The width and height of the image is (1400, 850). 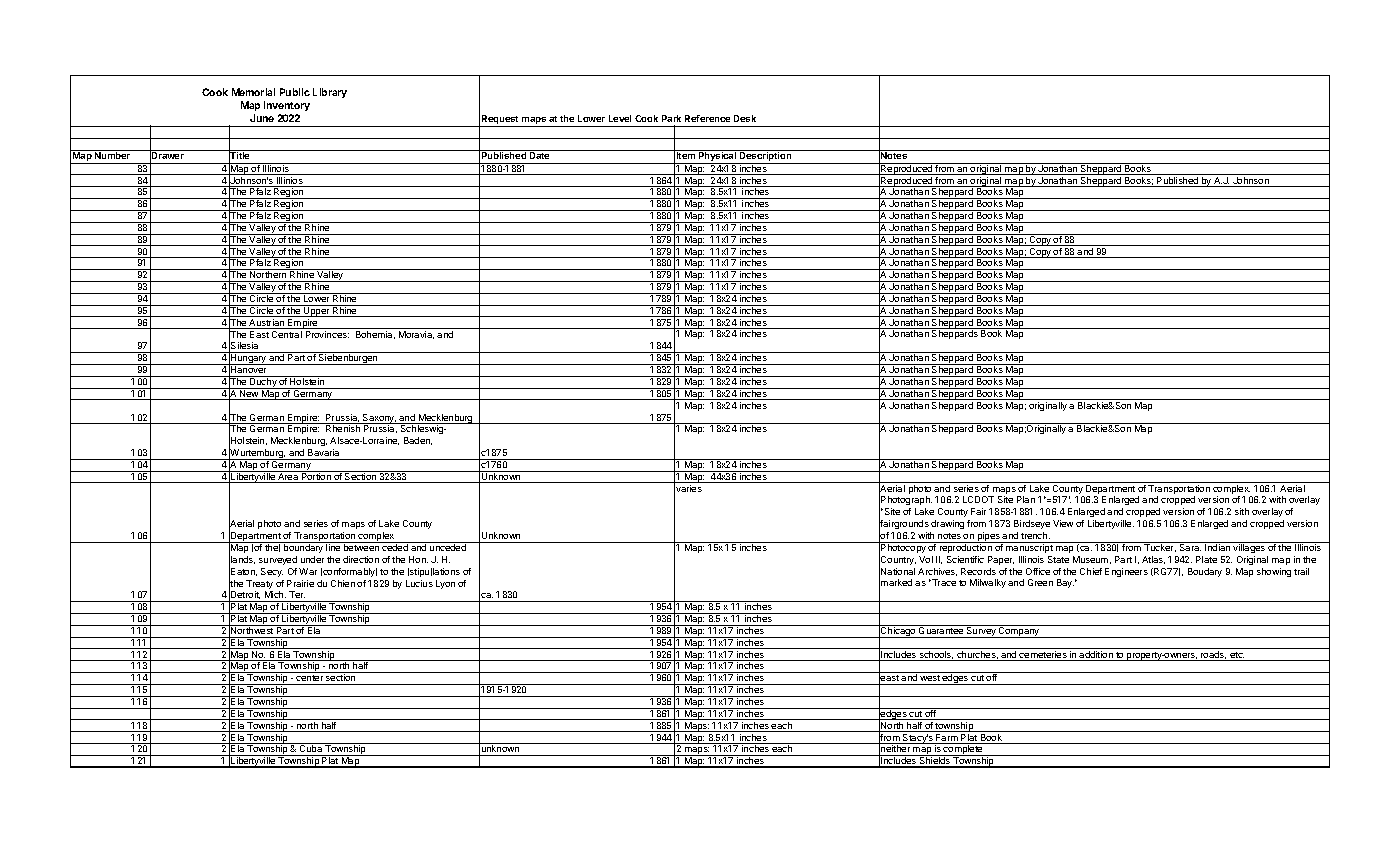 What do you see at coordinates (330, 93) in the image?
I see `Library` at bounding box center [330, 93].
